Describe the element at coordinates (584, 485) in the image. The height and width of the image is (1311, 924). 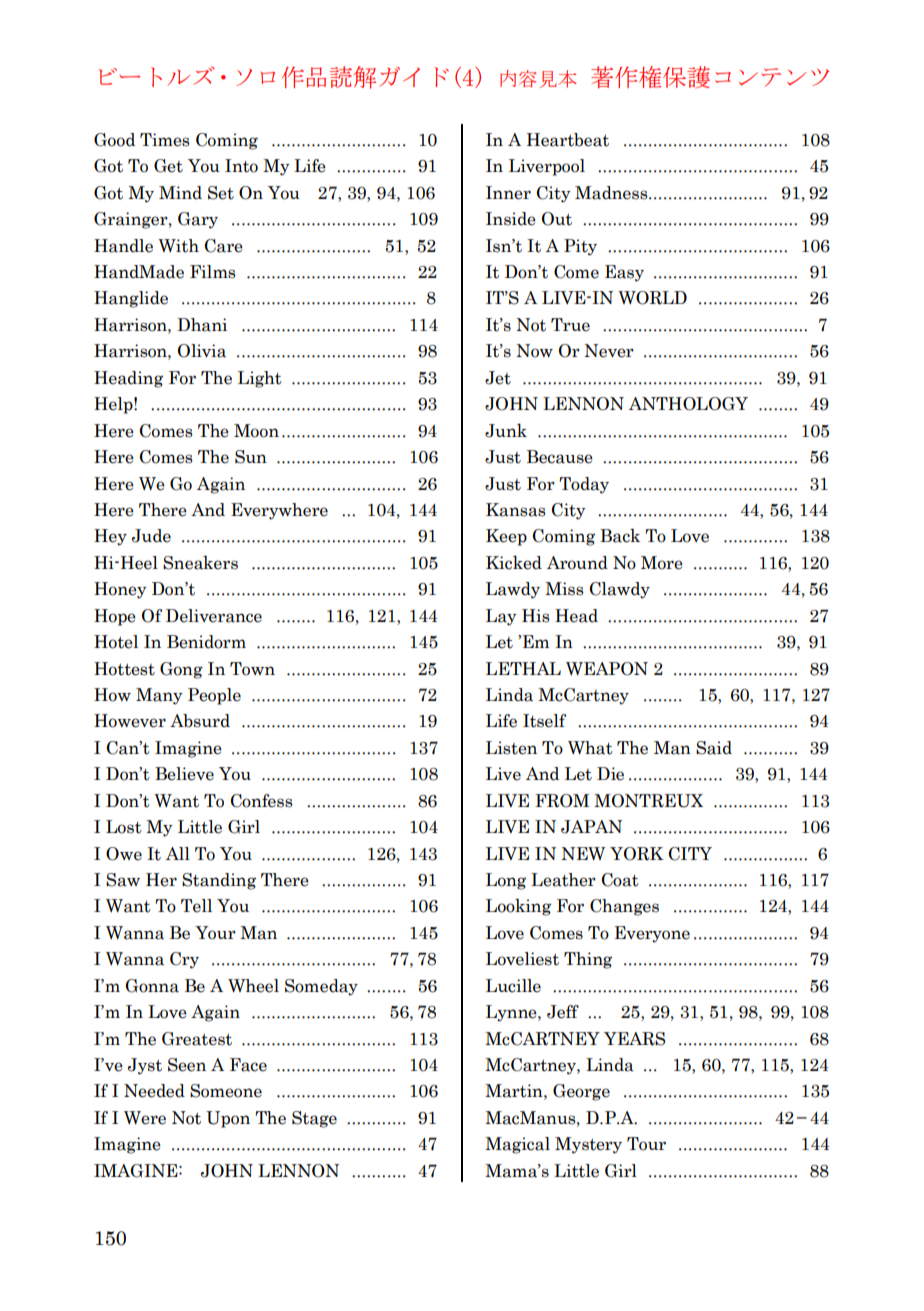
I see `Today` at that location.
